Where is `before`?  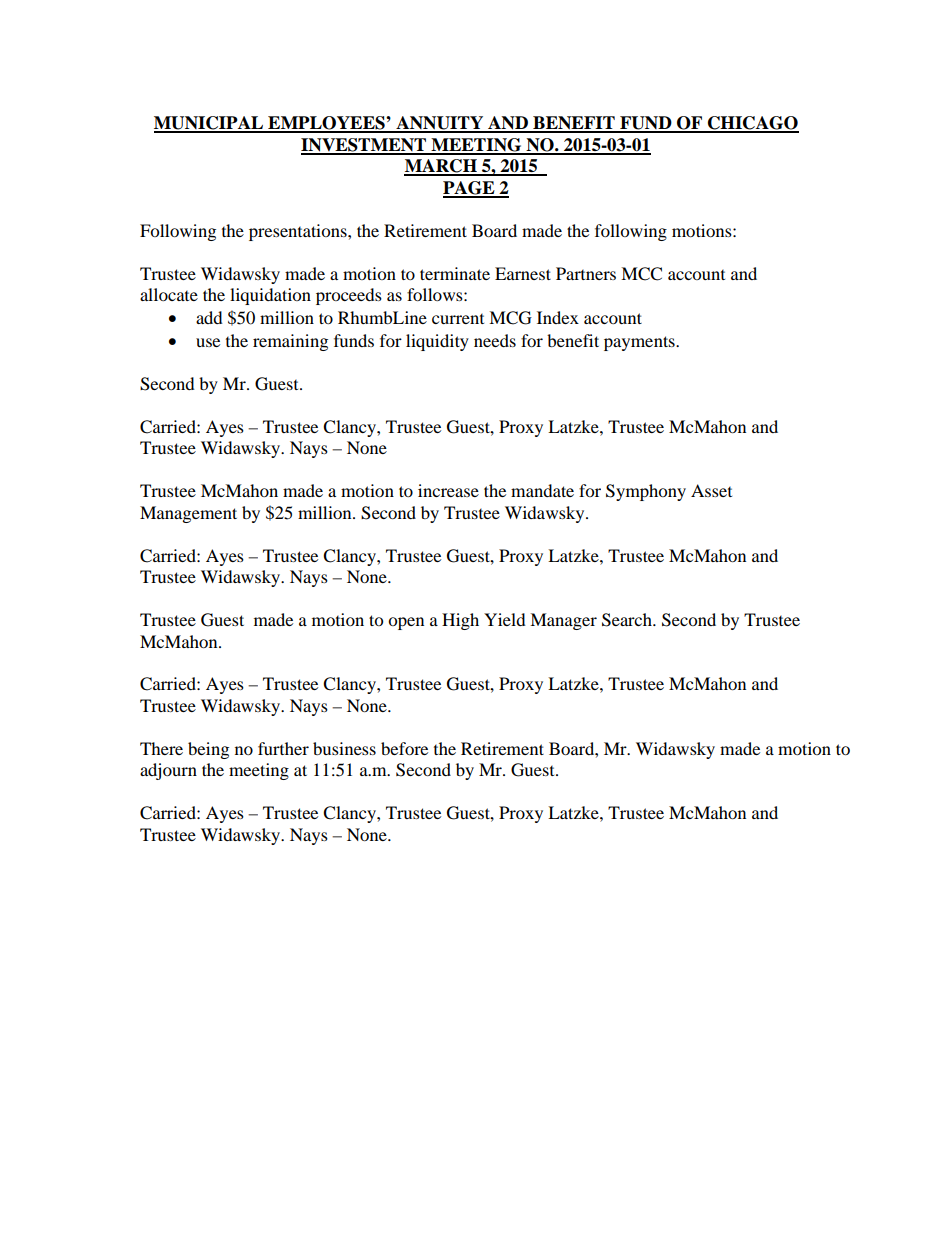 before is located at coordinates (404, 748).
